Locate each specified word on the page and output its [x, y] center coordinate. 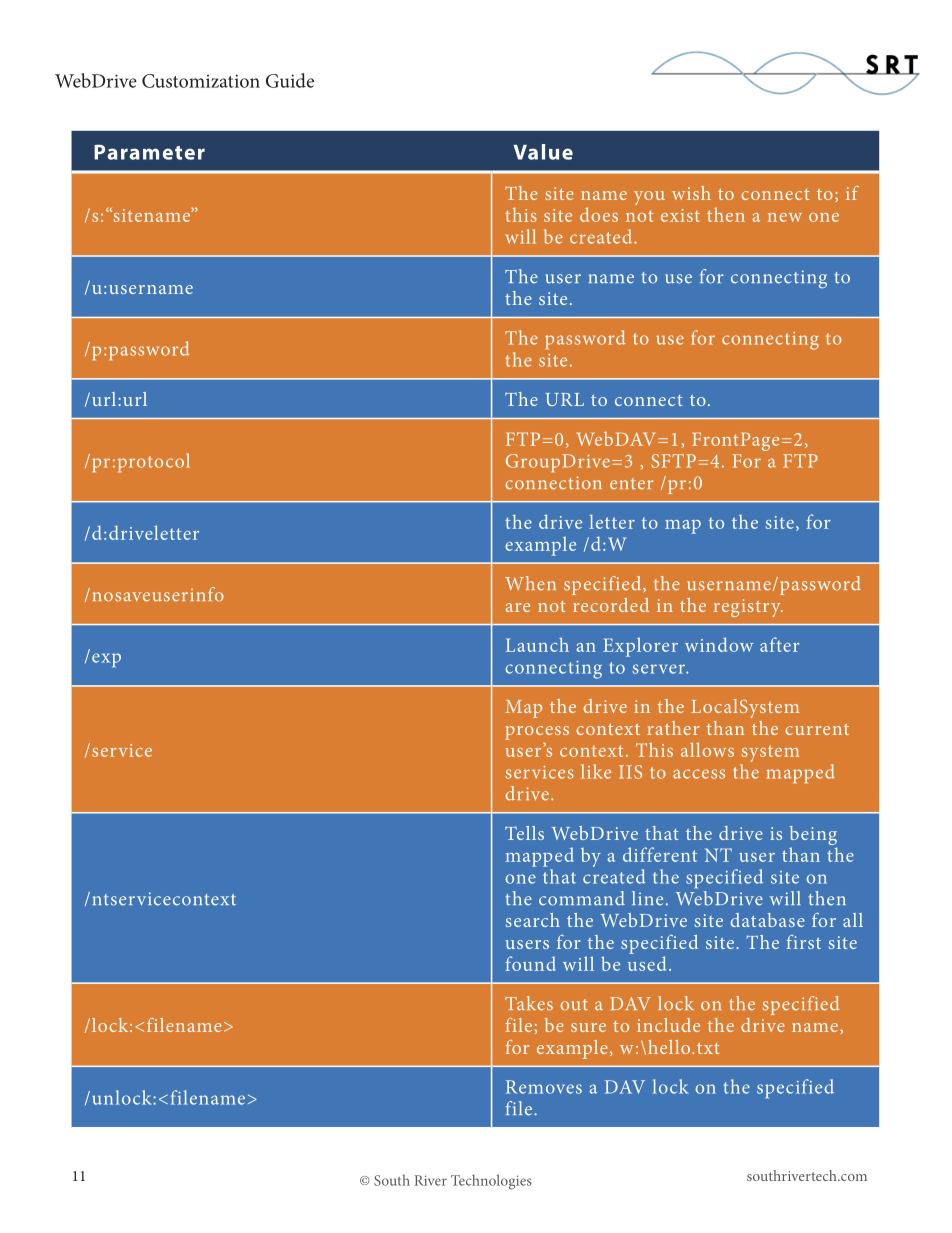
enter [632, 484]
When [530, 583]
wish [691, 193]
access [699, 774]
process [537, 733]
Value [543, 152]
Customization [201, 81]
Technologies [491, 1182]
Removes [544, 1087]
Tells [524, 833]
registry [748, 608]
